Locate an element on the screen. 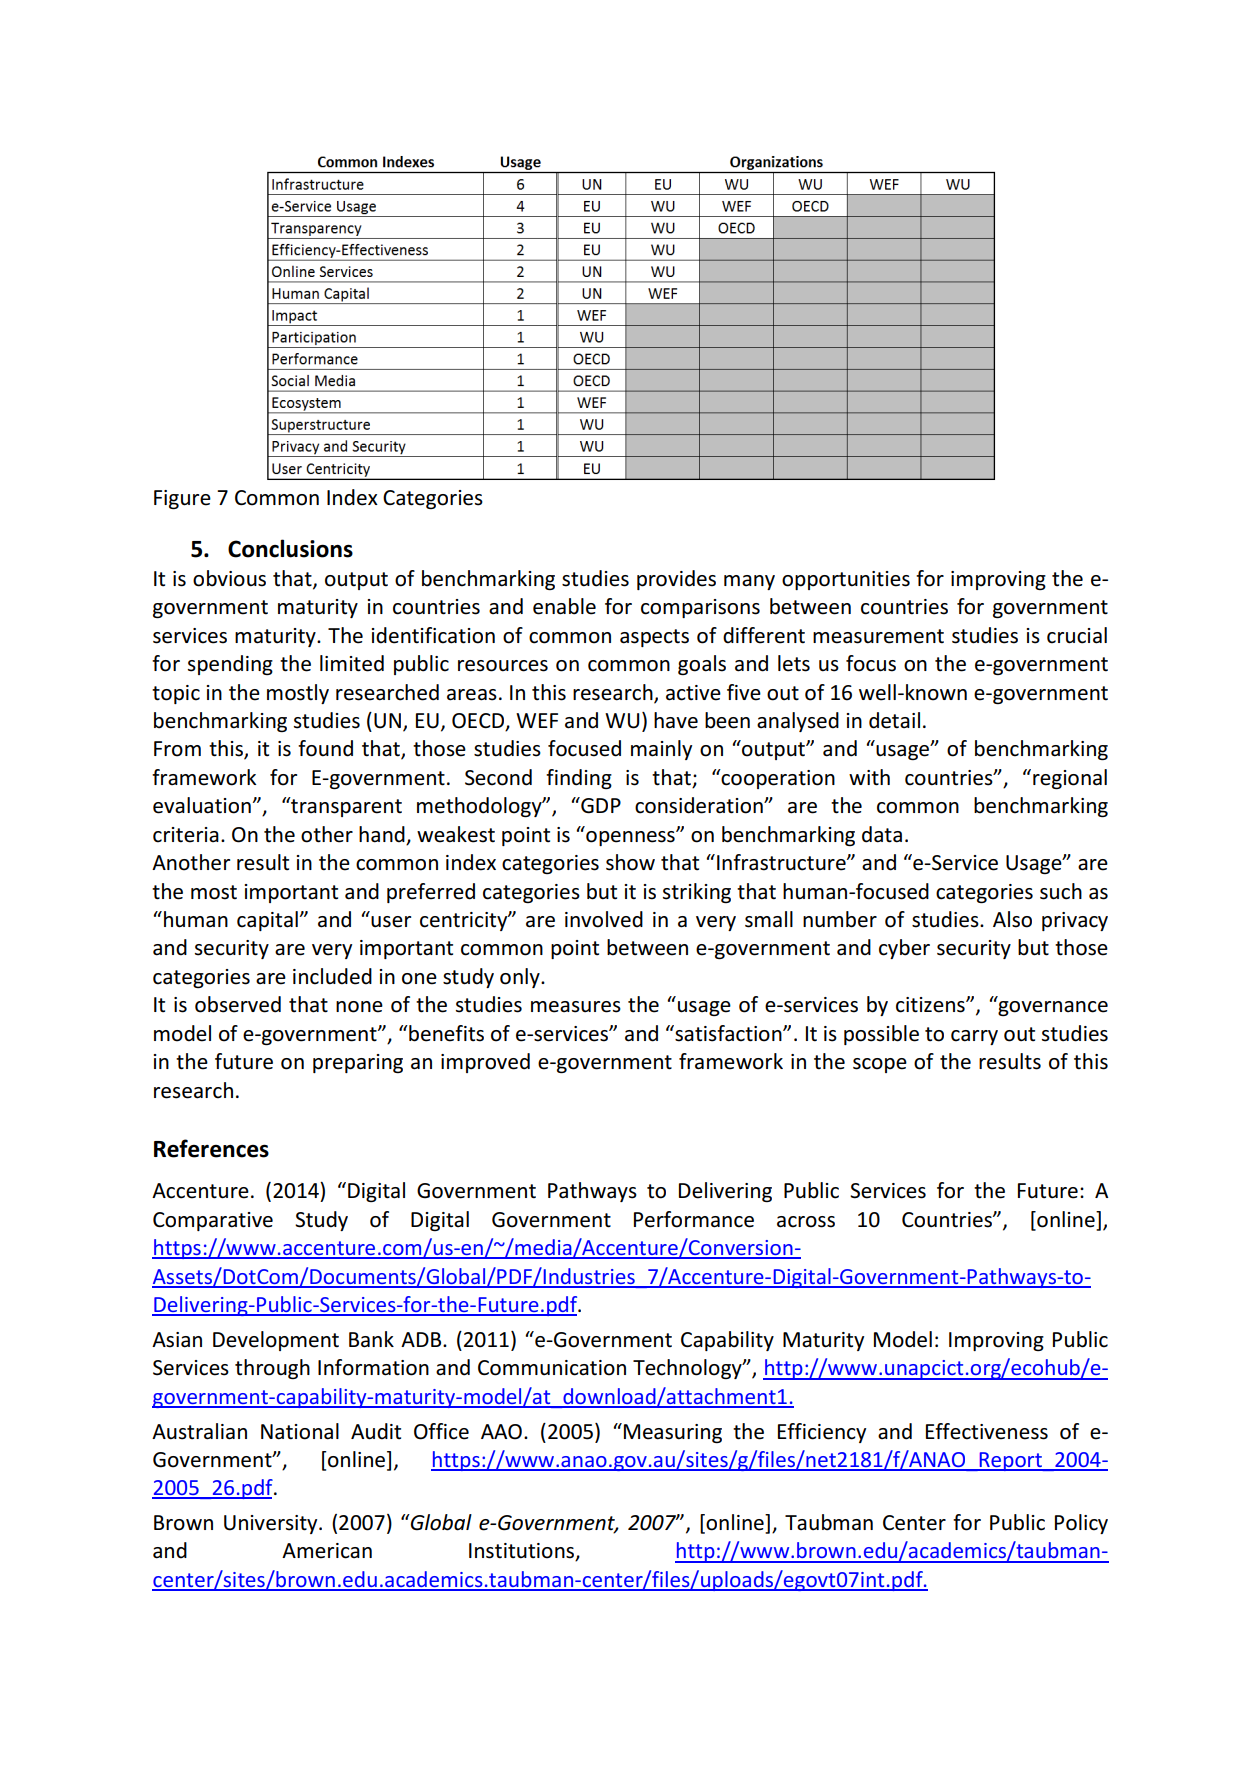  capital is located at coordinates (267, 921).
